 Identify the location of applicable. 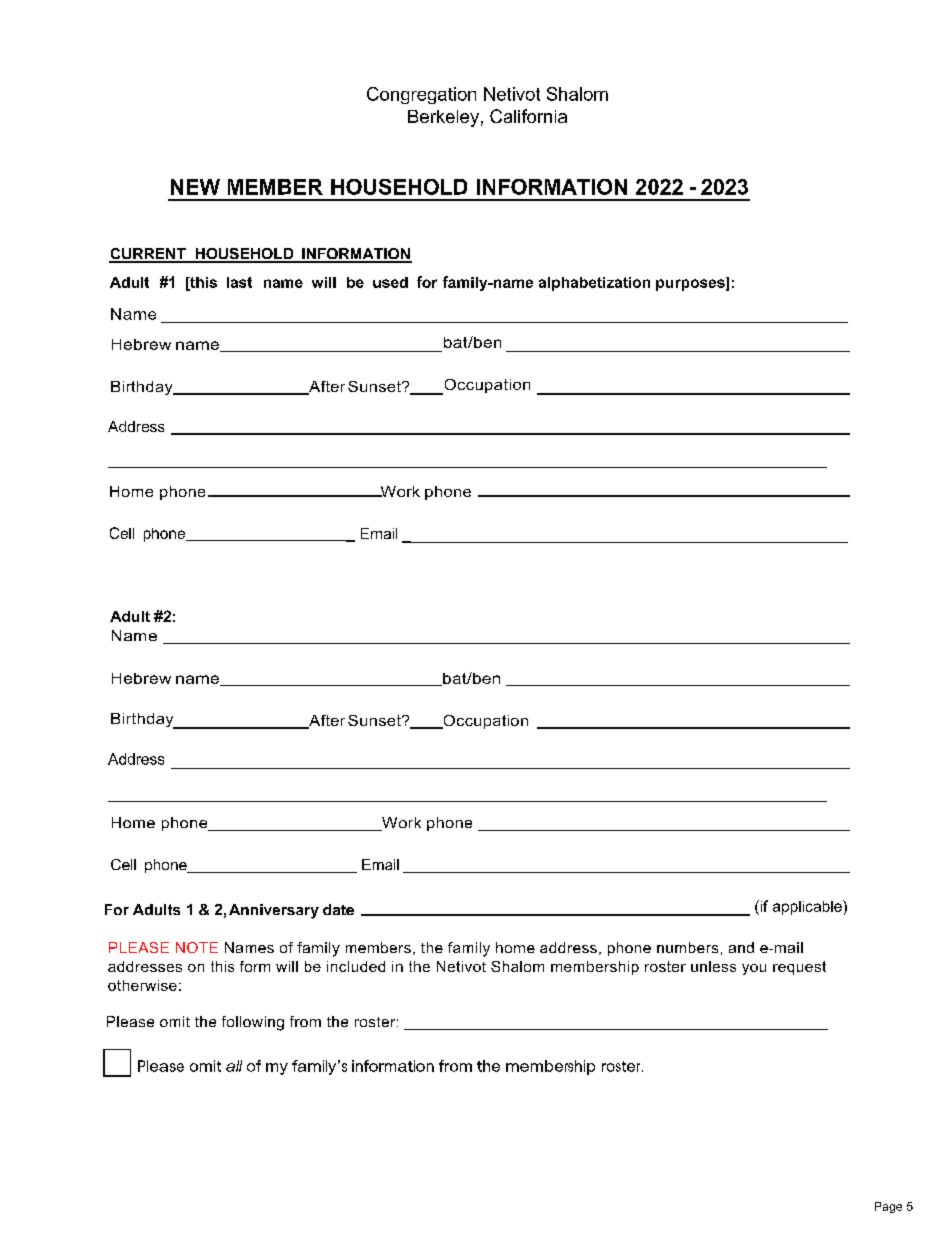
(808, 907).
